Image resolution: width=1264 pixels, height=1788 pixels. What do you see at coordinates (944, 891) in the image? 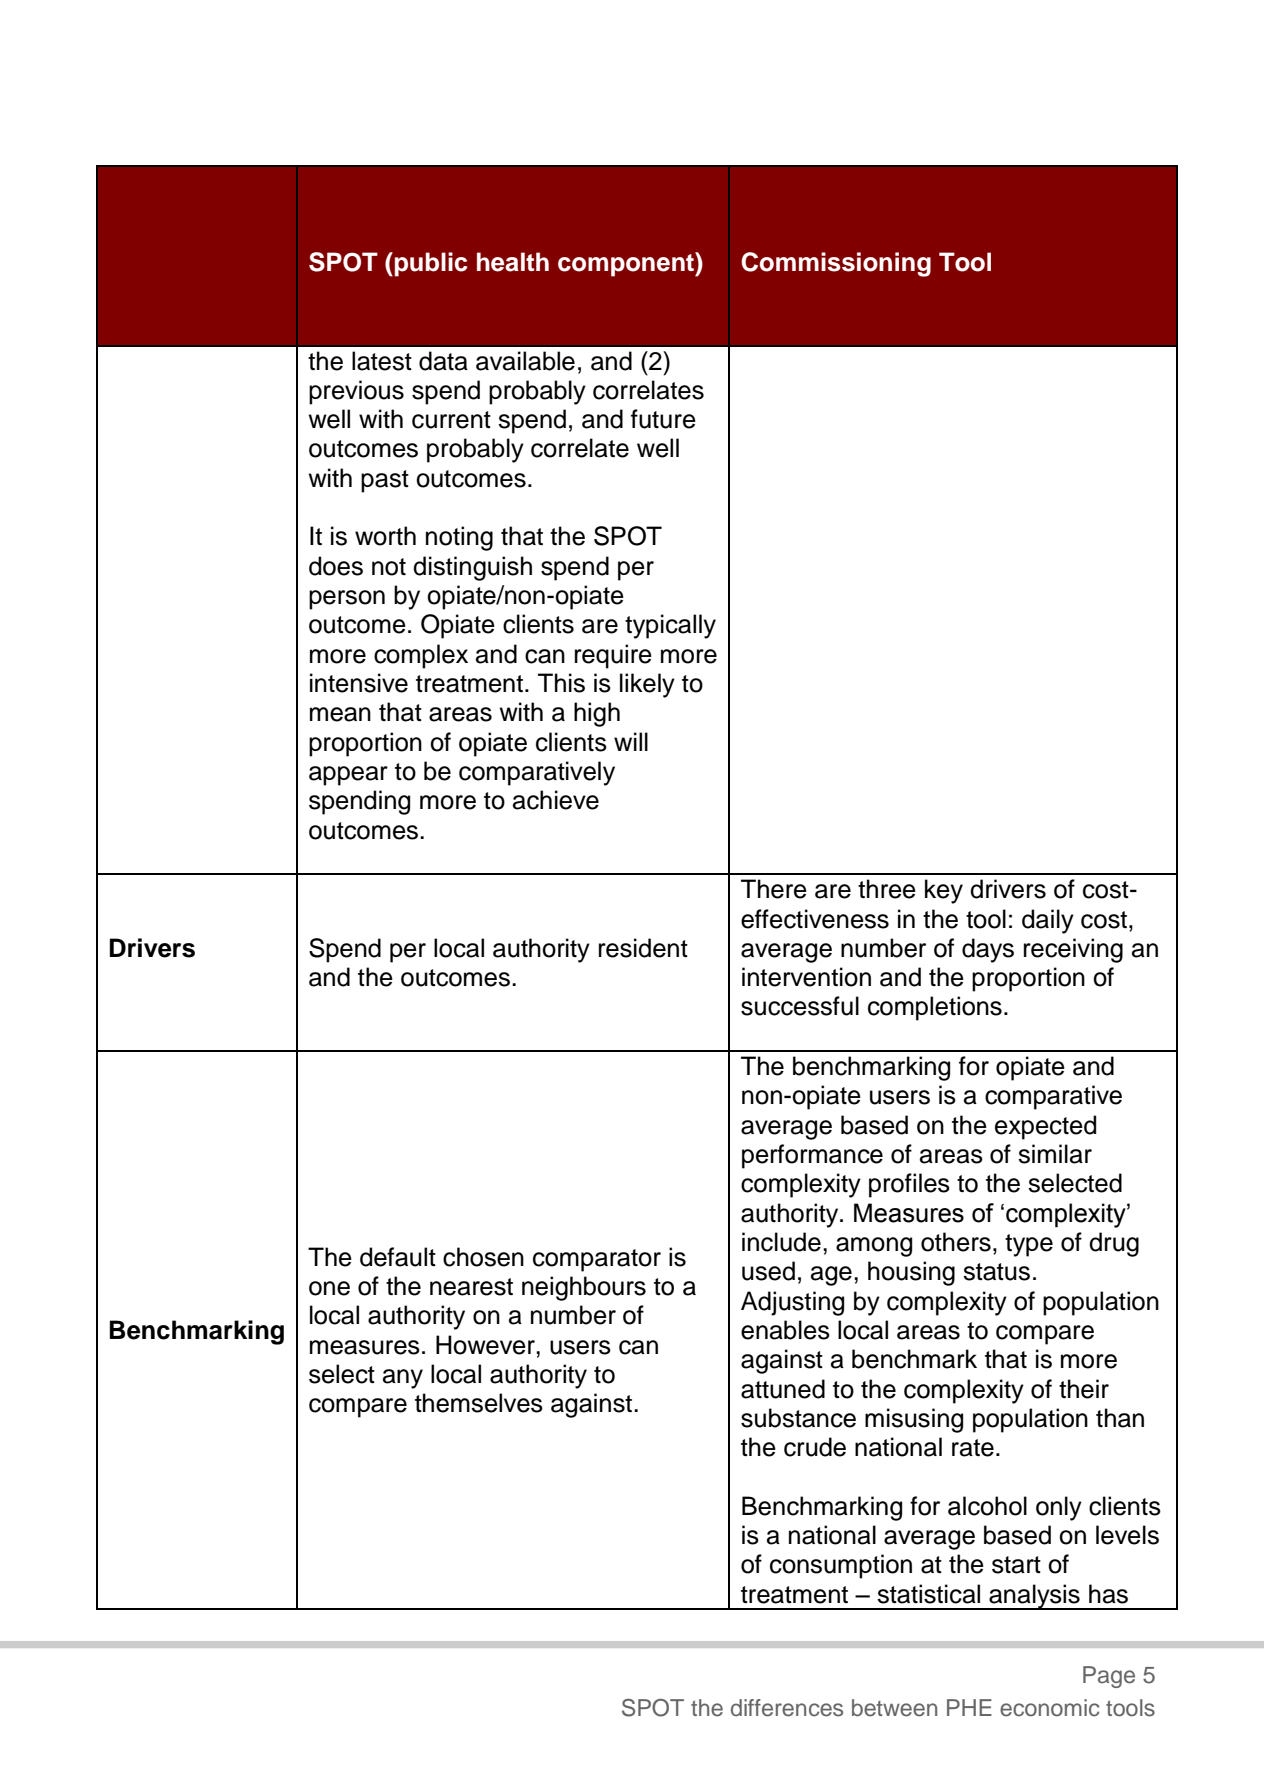
I see `key` at bounding box center [944, 891].
